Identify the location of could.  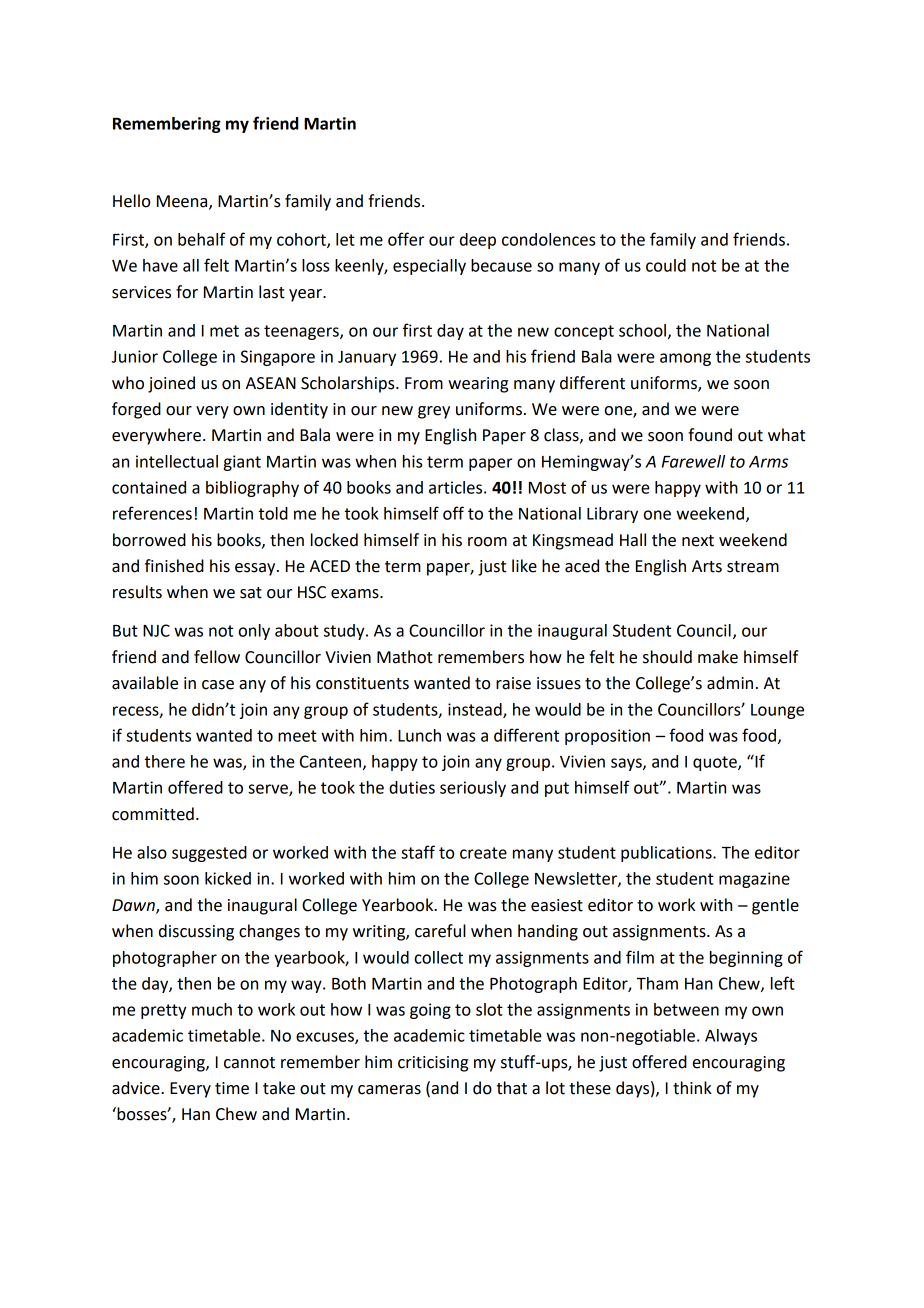
(666, 265).
